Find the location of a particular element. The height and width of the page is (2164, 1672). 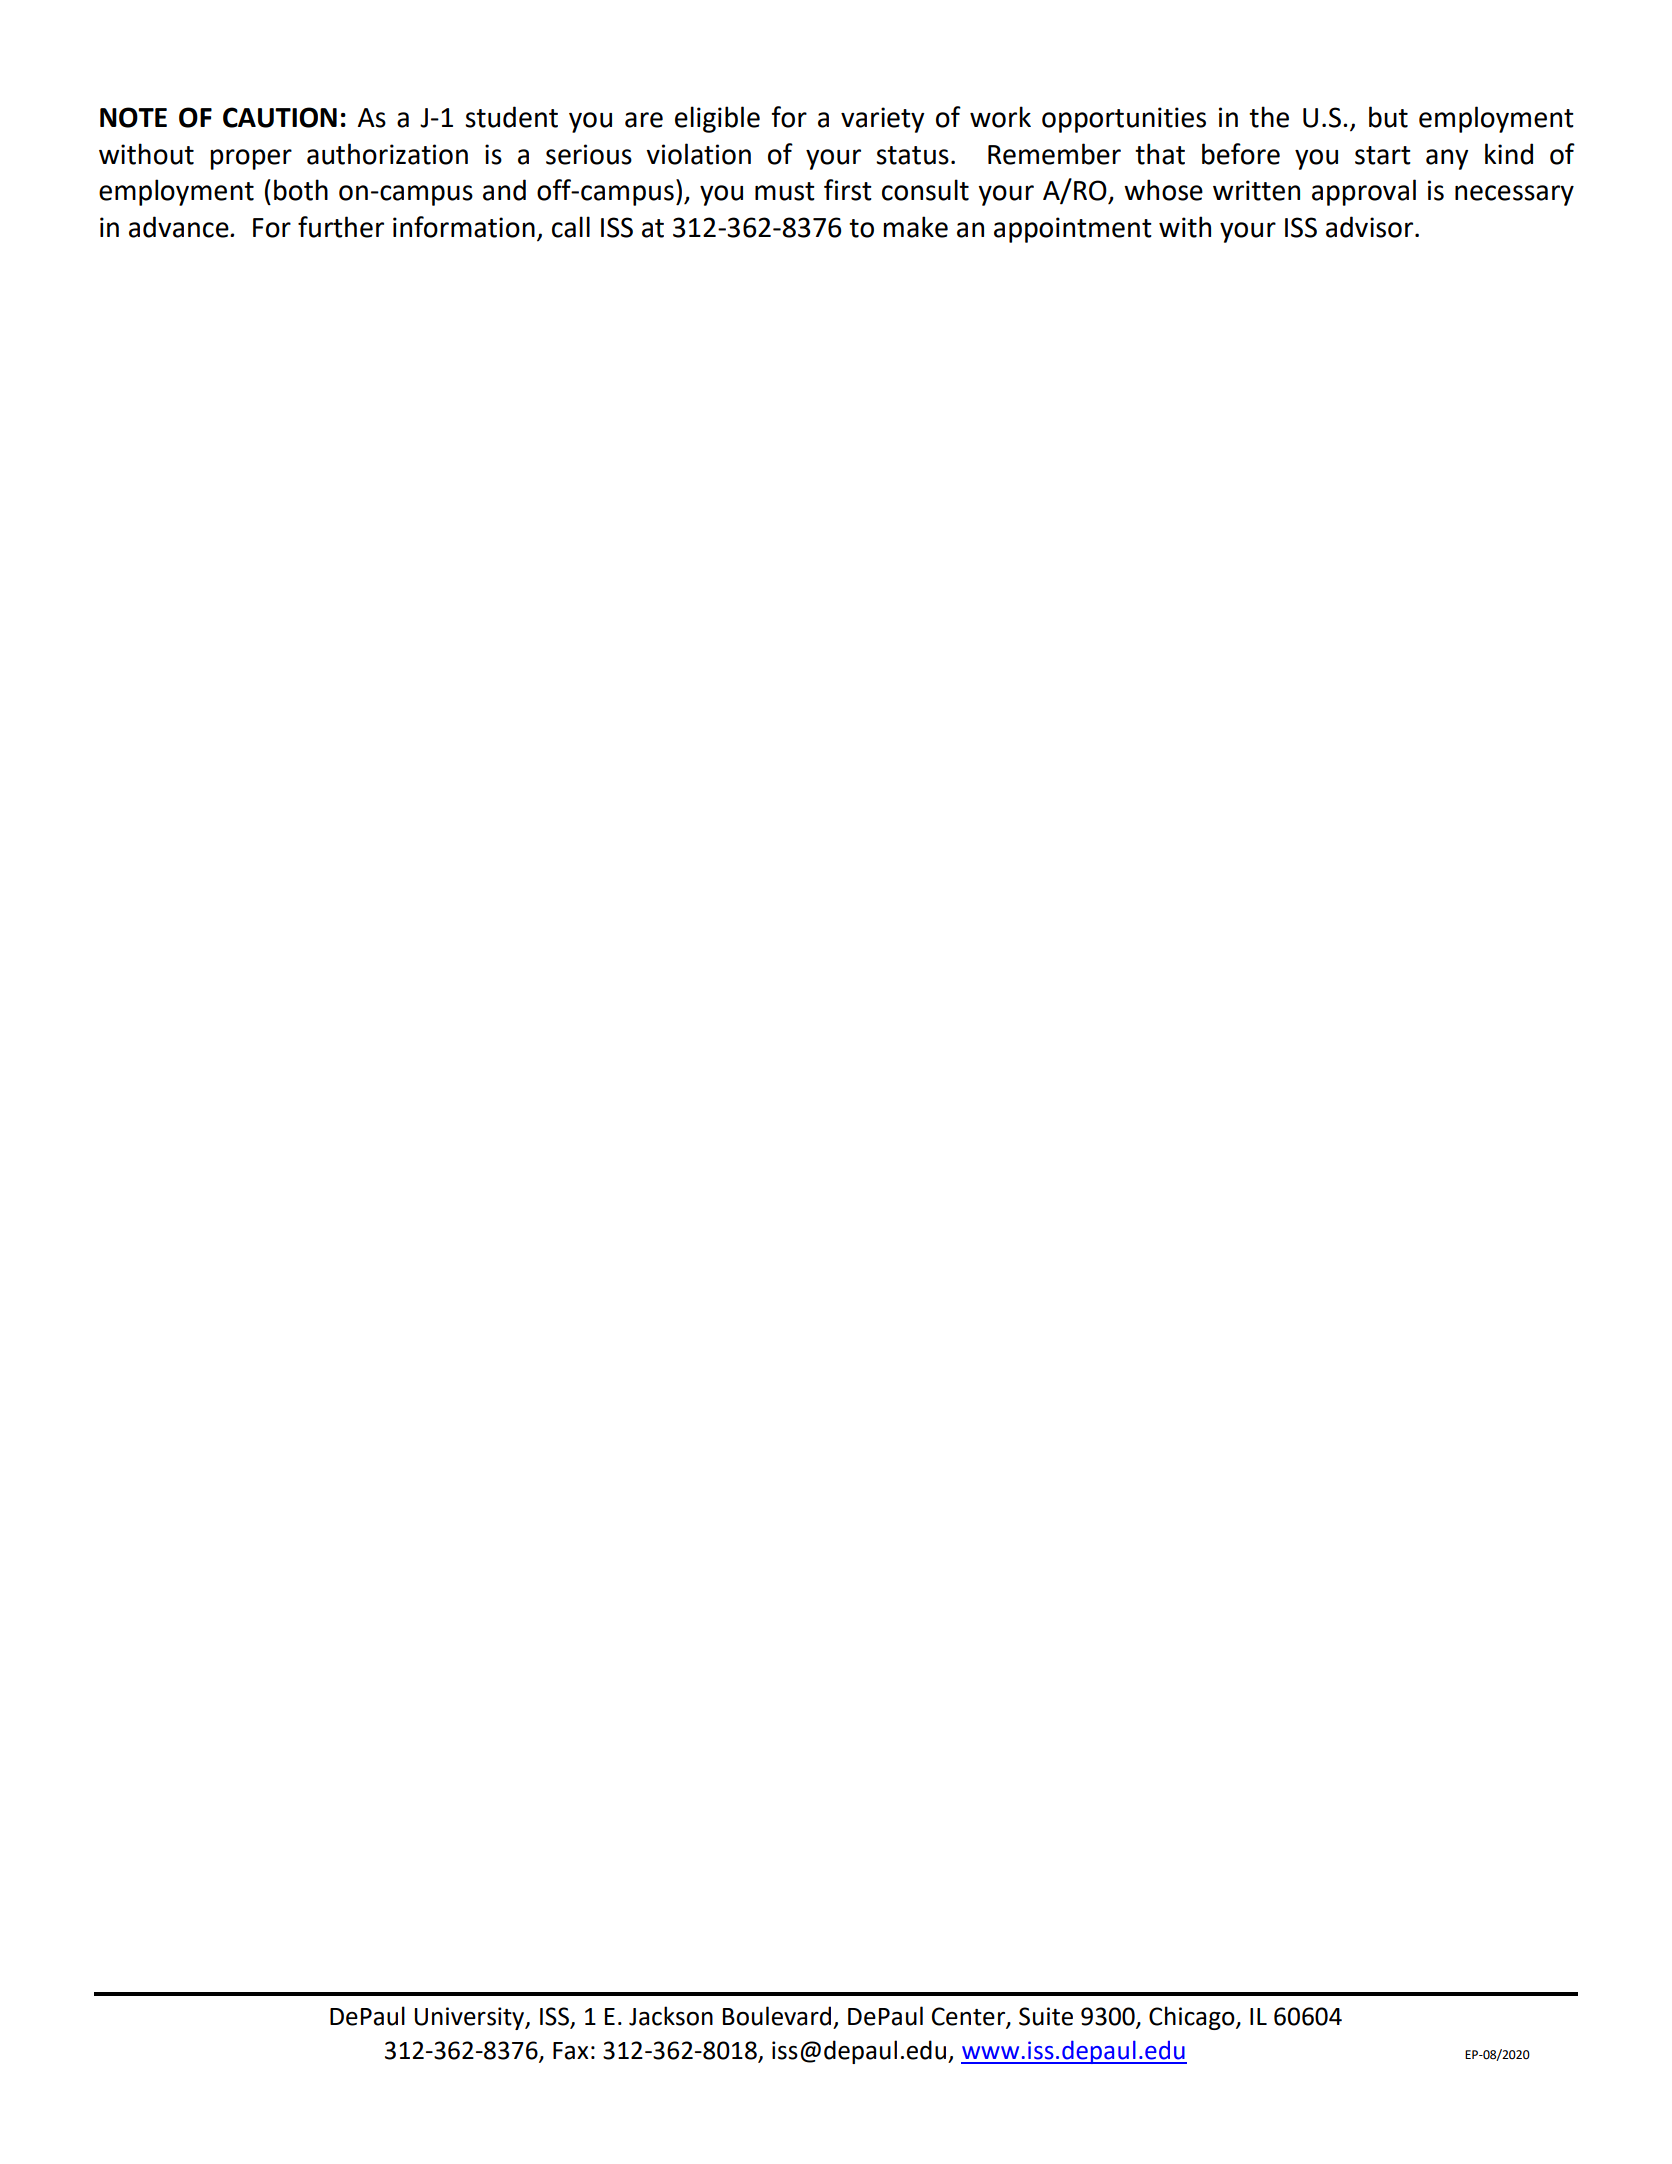

advisor is located at coordinates (1371, 227).
